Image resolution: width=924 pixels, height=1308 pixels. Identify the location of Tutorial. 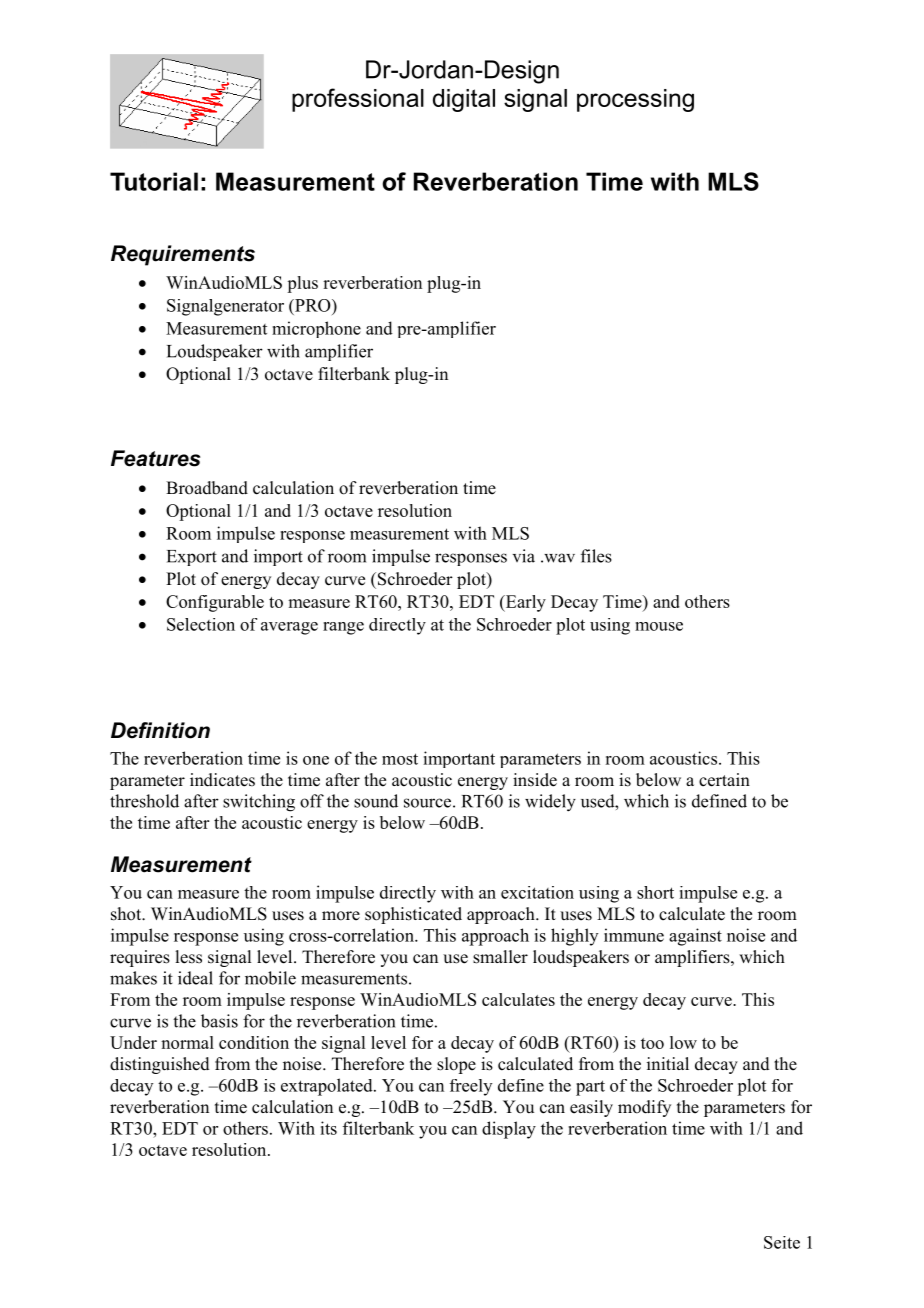
(154, 181).
